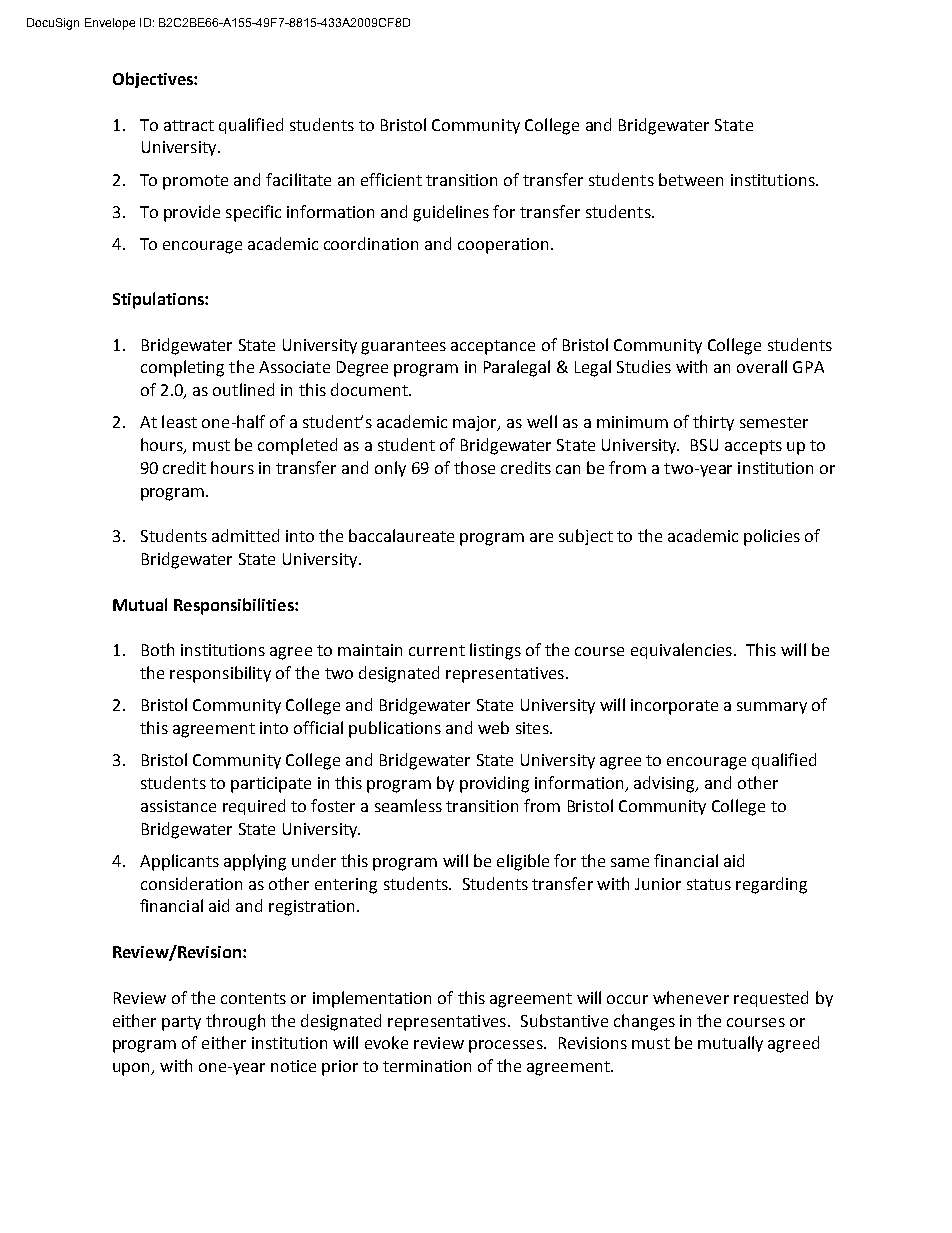 The height and width of the screenshot is (1233, 952). Describe the element at coordinates (235, 1022) in the screenshot. I see `through` at that location.
